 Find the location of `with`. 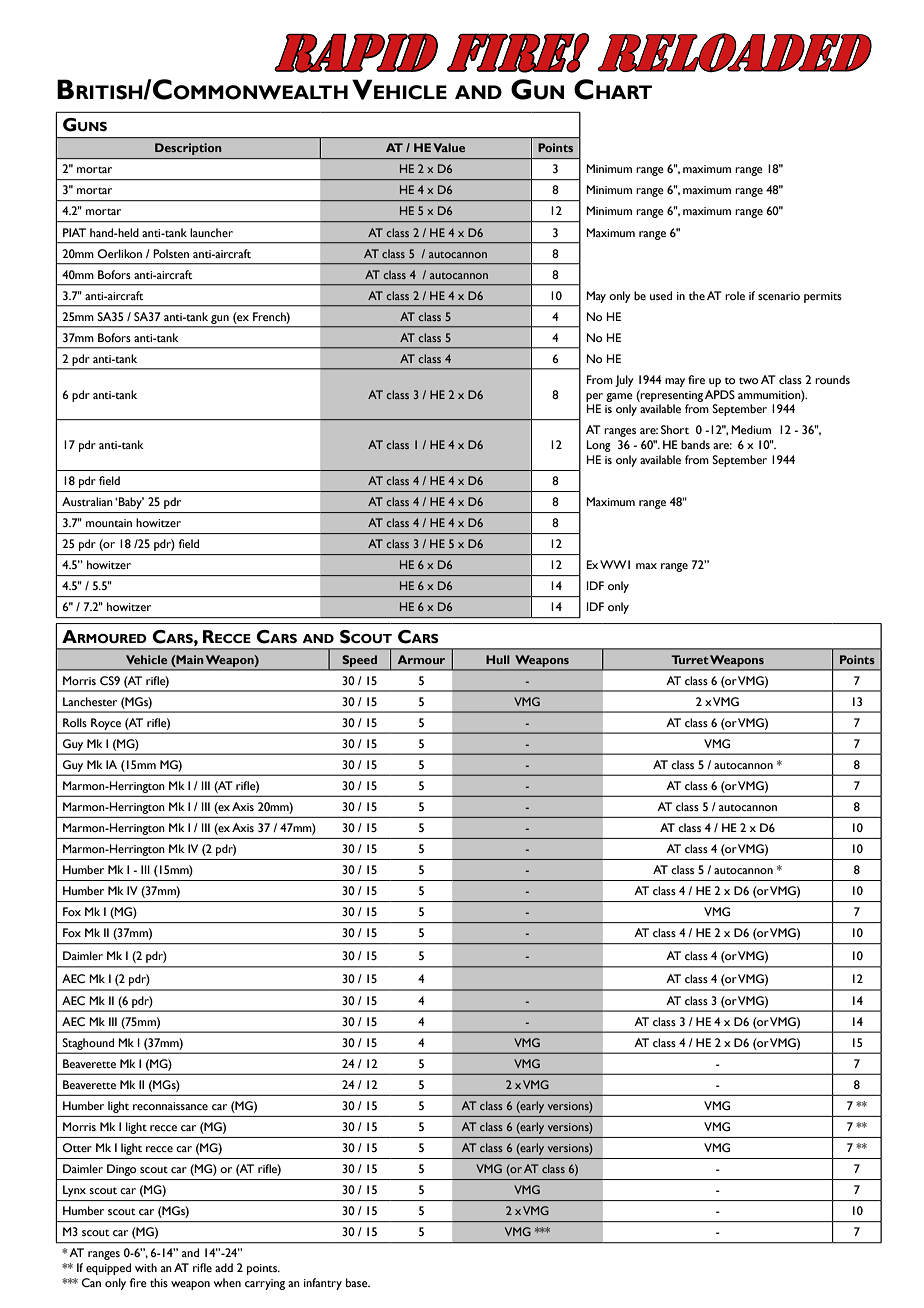

with is located at coordinates (146, 1267).
